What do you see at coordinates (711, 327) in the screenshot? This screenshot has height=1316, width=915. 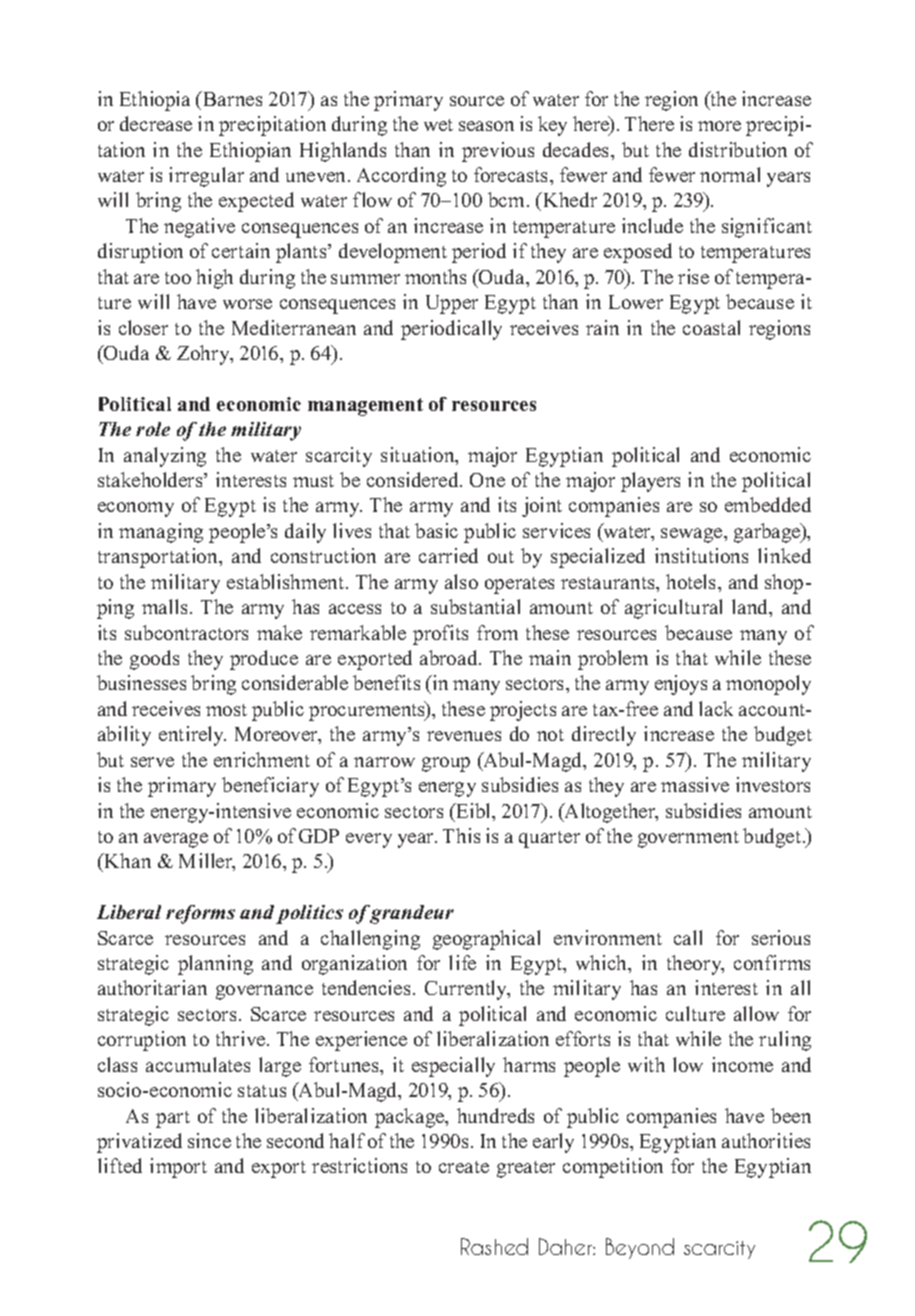 I see `coastal` at bounding box center [711, 327].
